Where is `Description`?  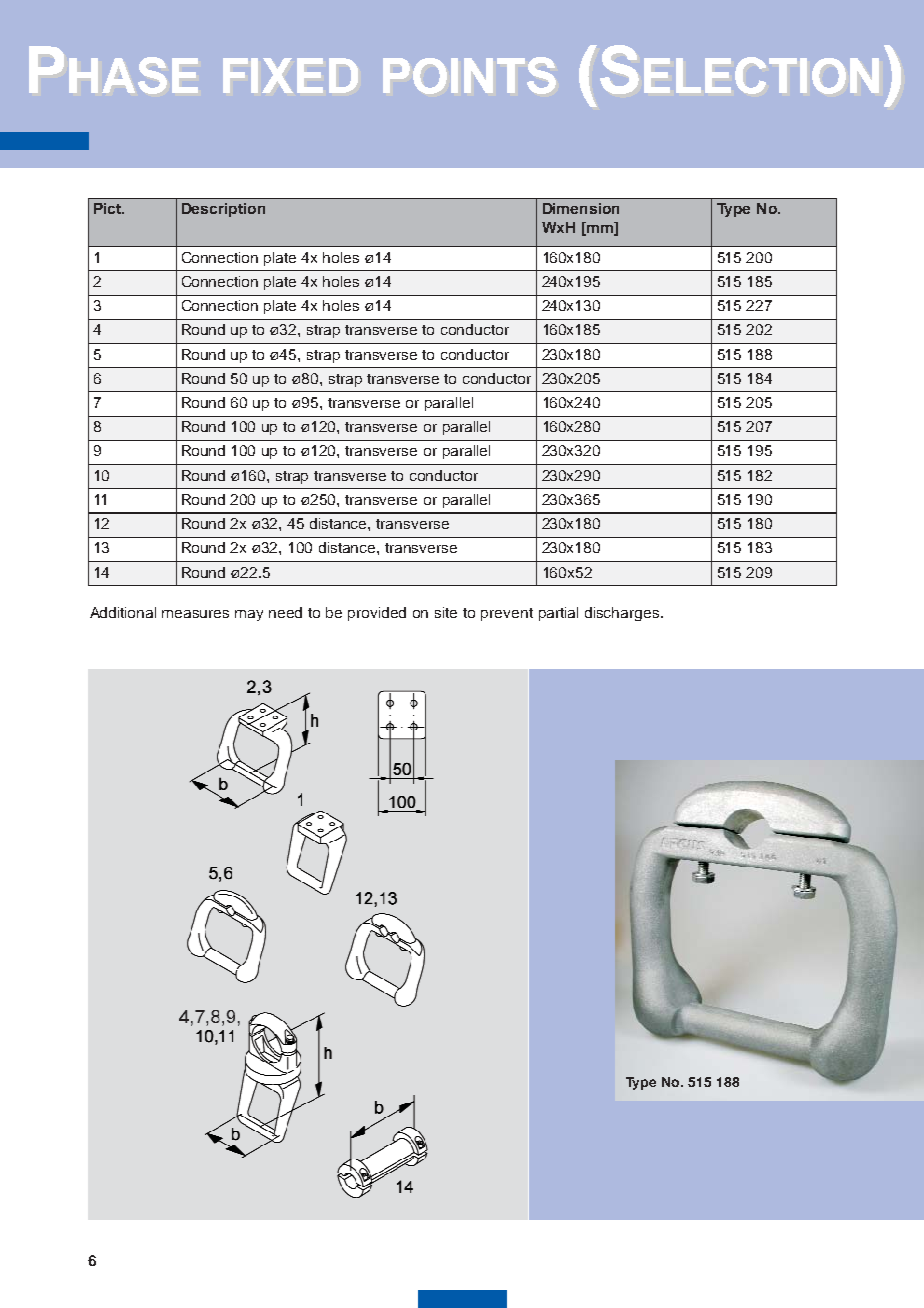
Description is located at coordinates (223, 210).
